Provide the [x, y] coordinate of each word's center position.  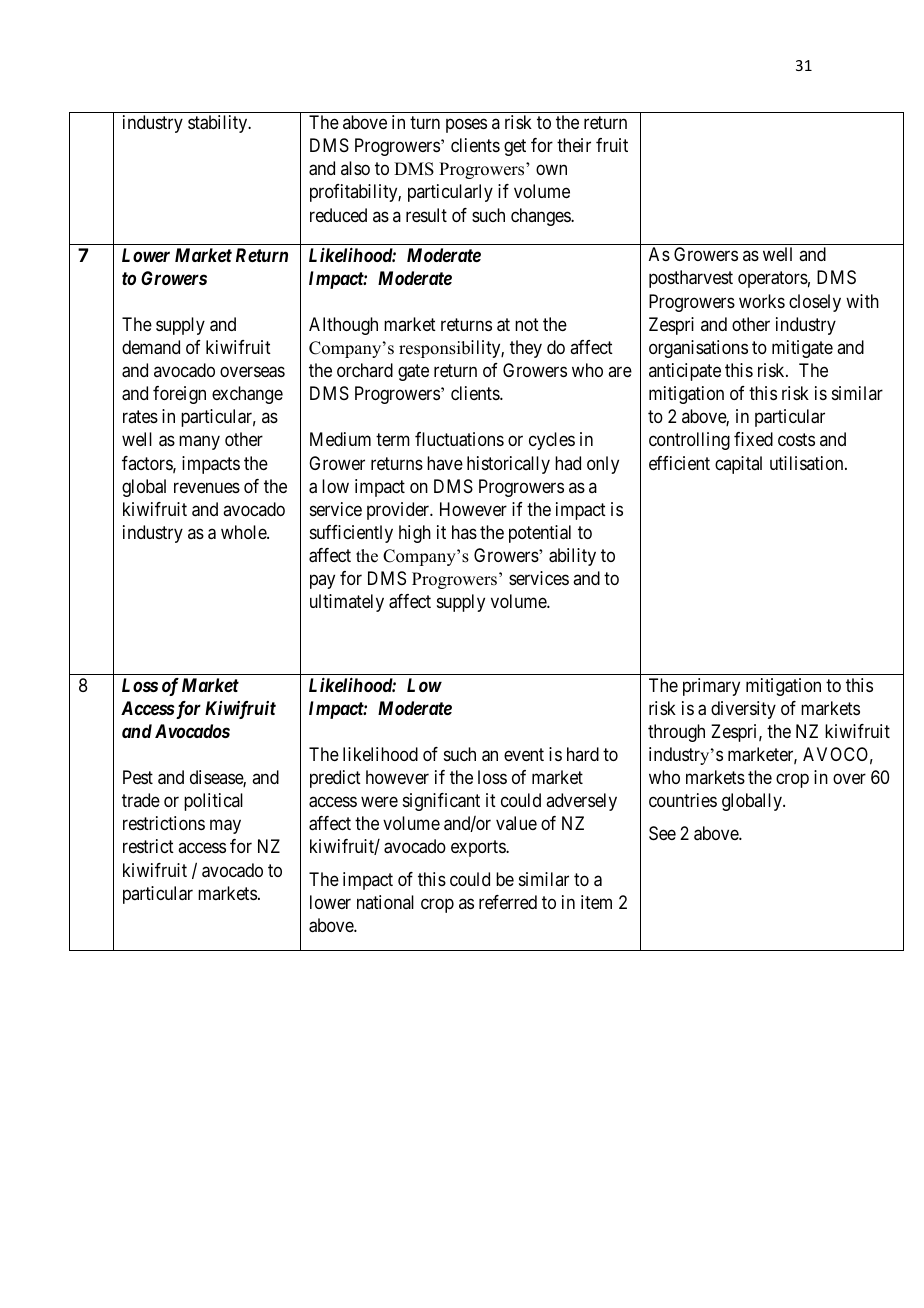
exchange [247, 395]
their [574, 145]
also [355, 168]
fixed [753, 439]
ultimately [347, 603]
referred [508, 902]
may [225, 827]
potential [540, 534]
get [515, 147]
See [662, 833]
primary [711, 687]
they [526, 349]
